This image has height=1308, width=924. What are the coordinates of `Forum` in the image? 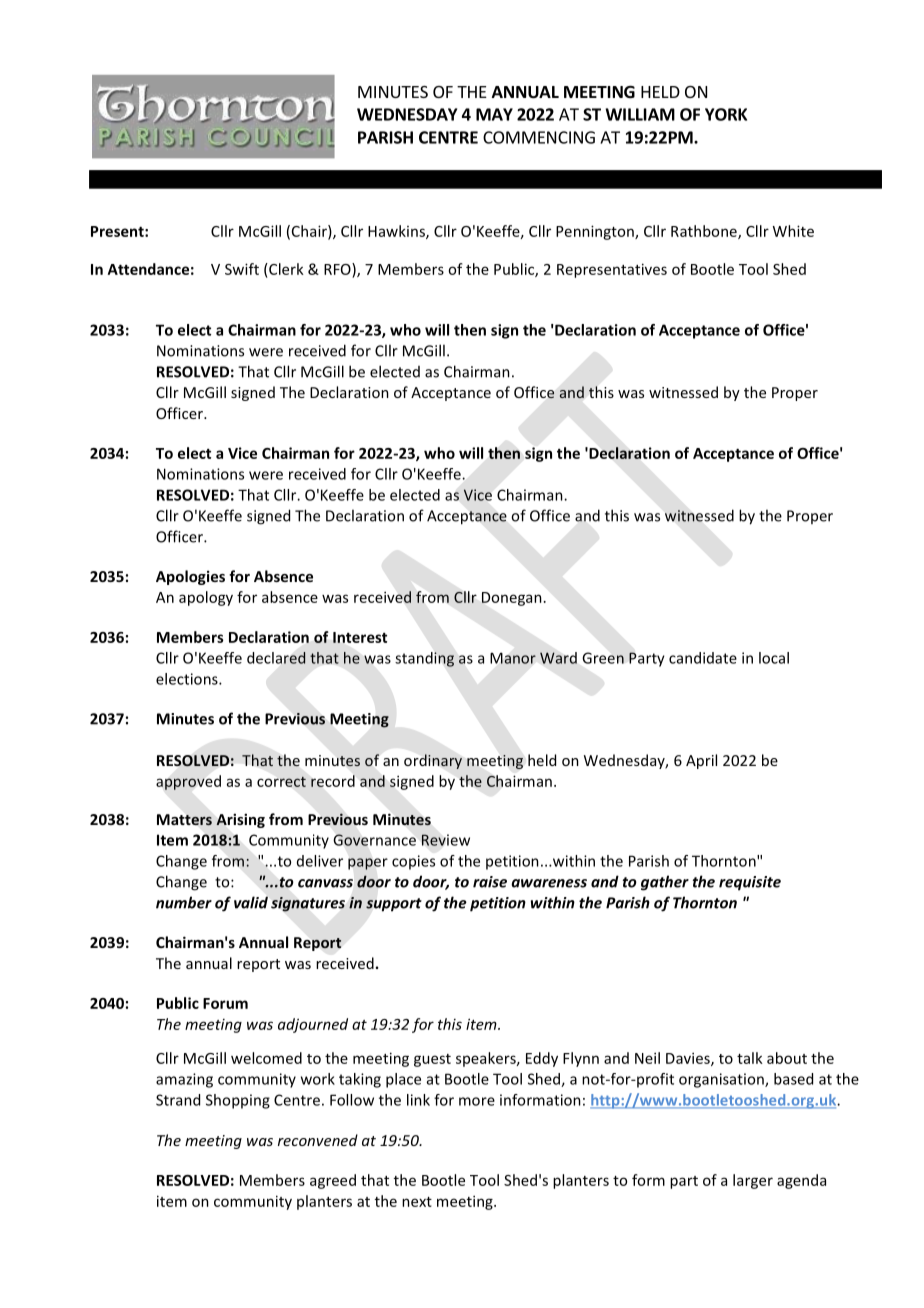 It's located at (225, 1003).
